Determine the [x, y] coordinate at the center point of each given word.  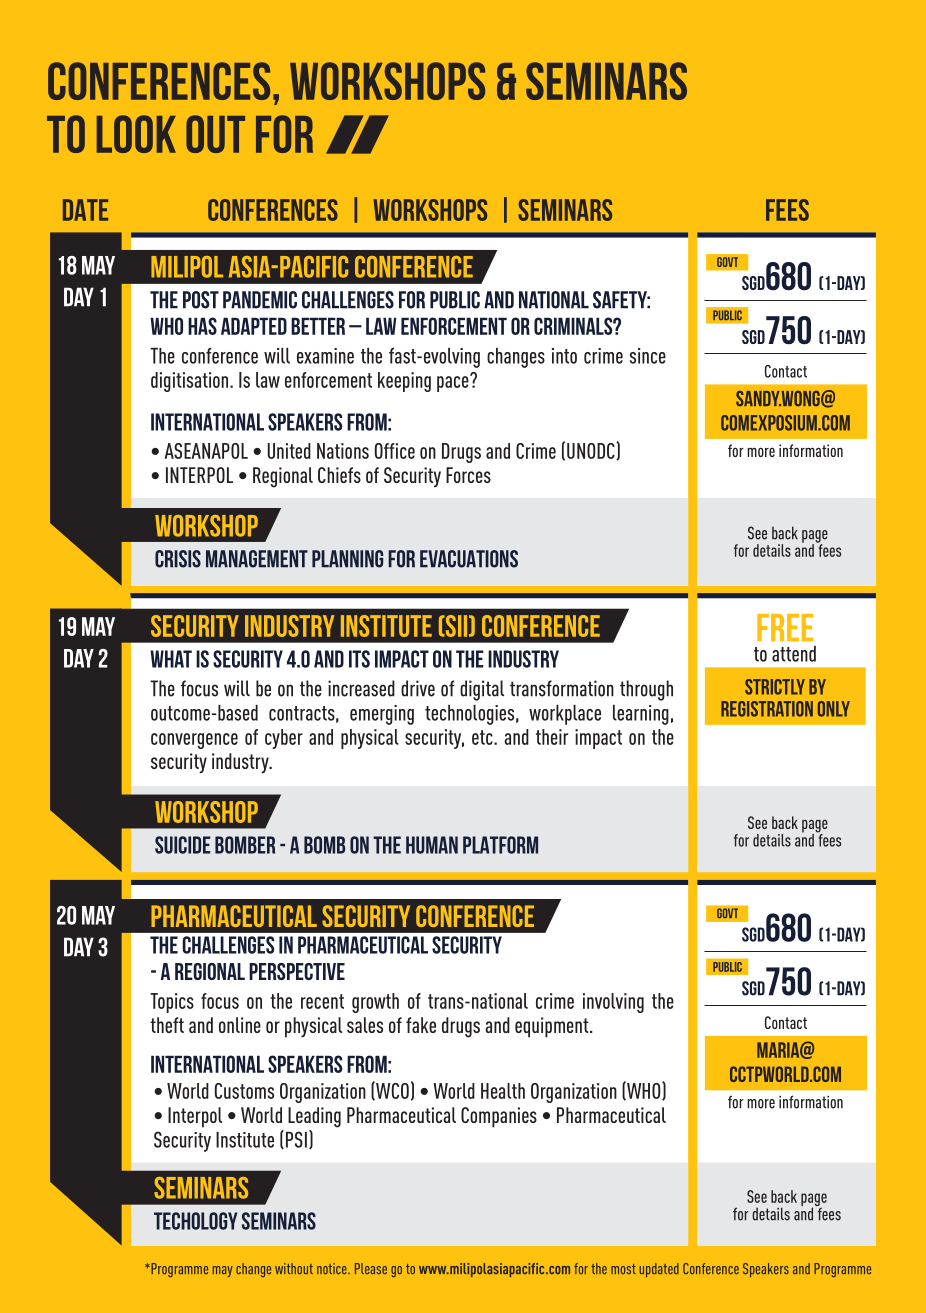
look [136, 134]
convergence [194, 741]
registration [767, 709]
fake [421, 1025]
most [623, 1269]
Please [371, 1268]
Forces [468, 475]
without [294, 1268]
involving [613, 1003]
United [289, 451]
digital [482, 690]
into [564, 356]
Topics [172, 1003]
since [648, 356]
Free [785, 628]
